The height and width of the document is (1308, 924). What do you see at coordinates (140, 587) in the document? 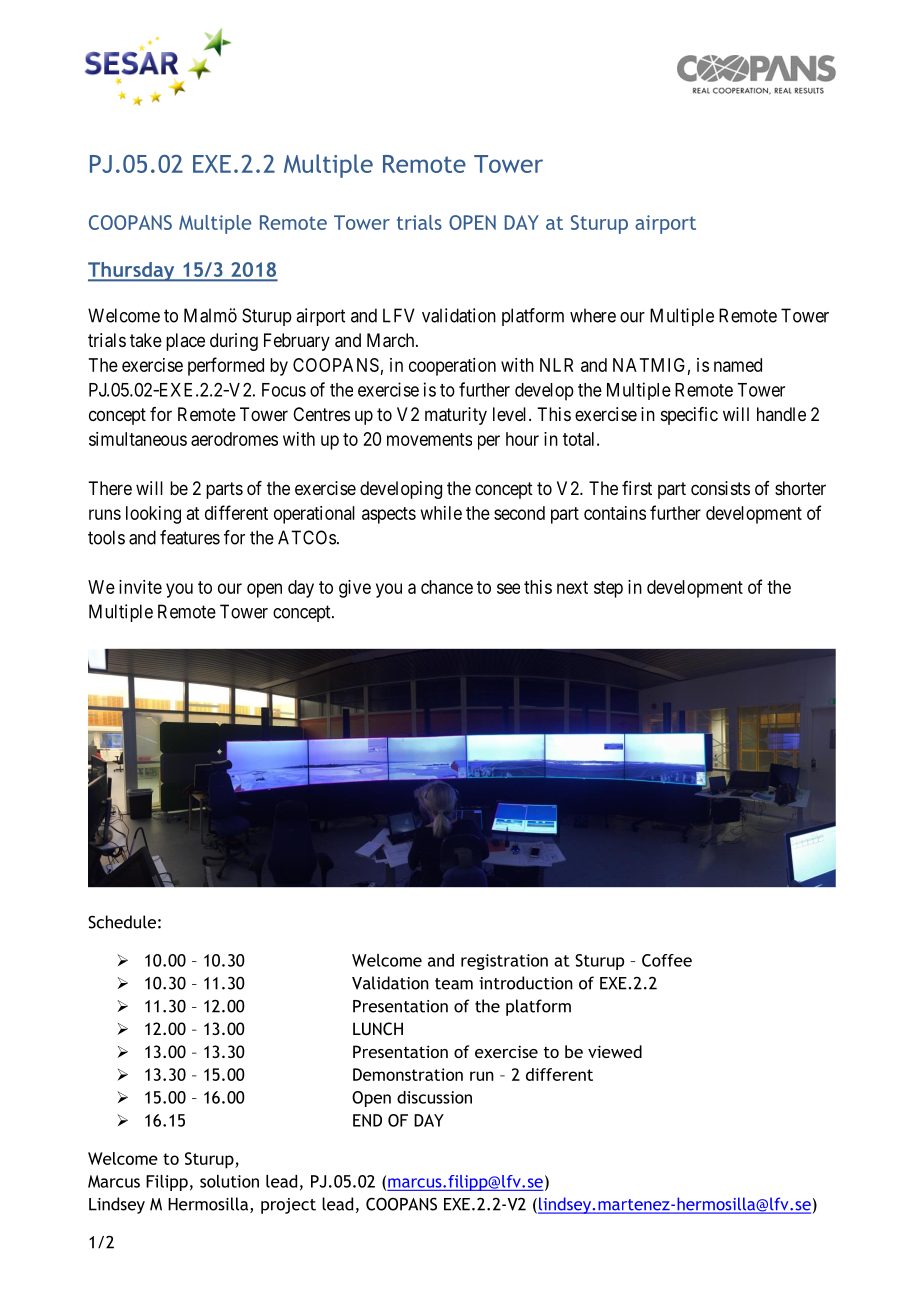
I see `invite` at bounding box center [140, 587].
